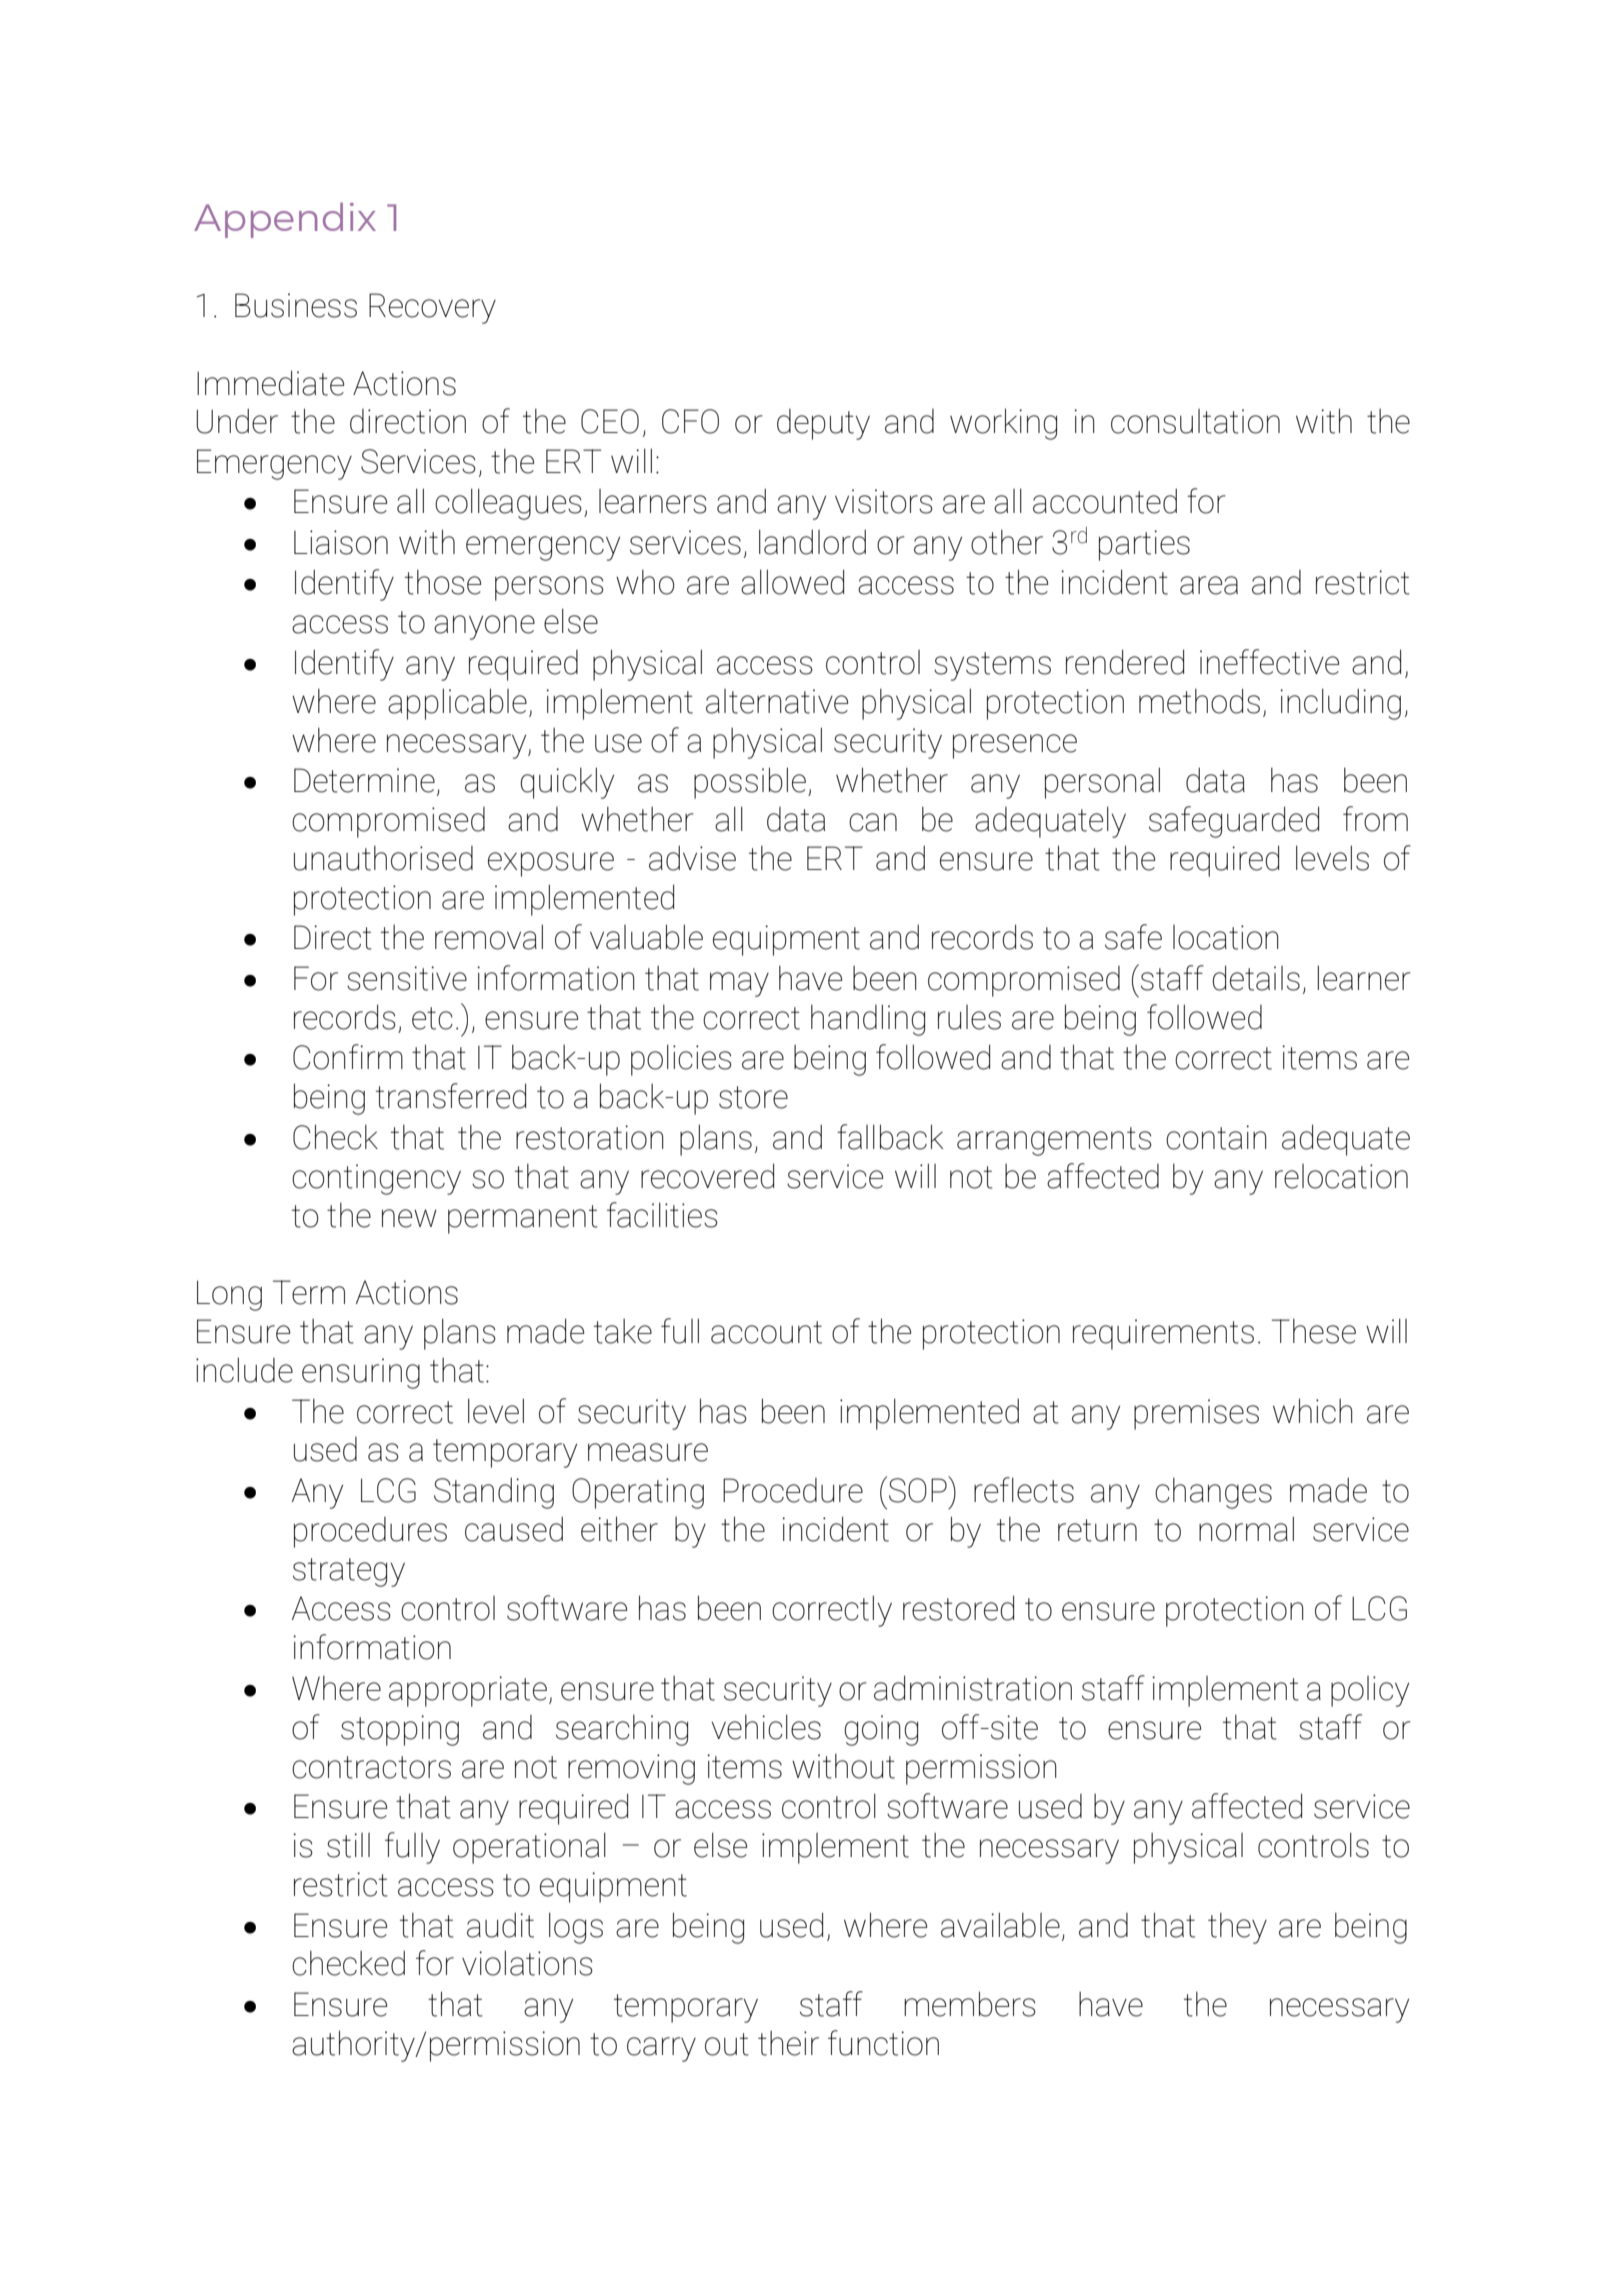 The width and height of the screenshot is (1605, 2271). What do you see at coordinates (1196, 1414) in the screenshot?
I see `premises` at bounding box center [1196, 1414].
